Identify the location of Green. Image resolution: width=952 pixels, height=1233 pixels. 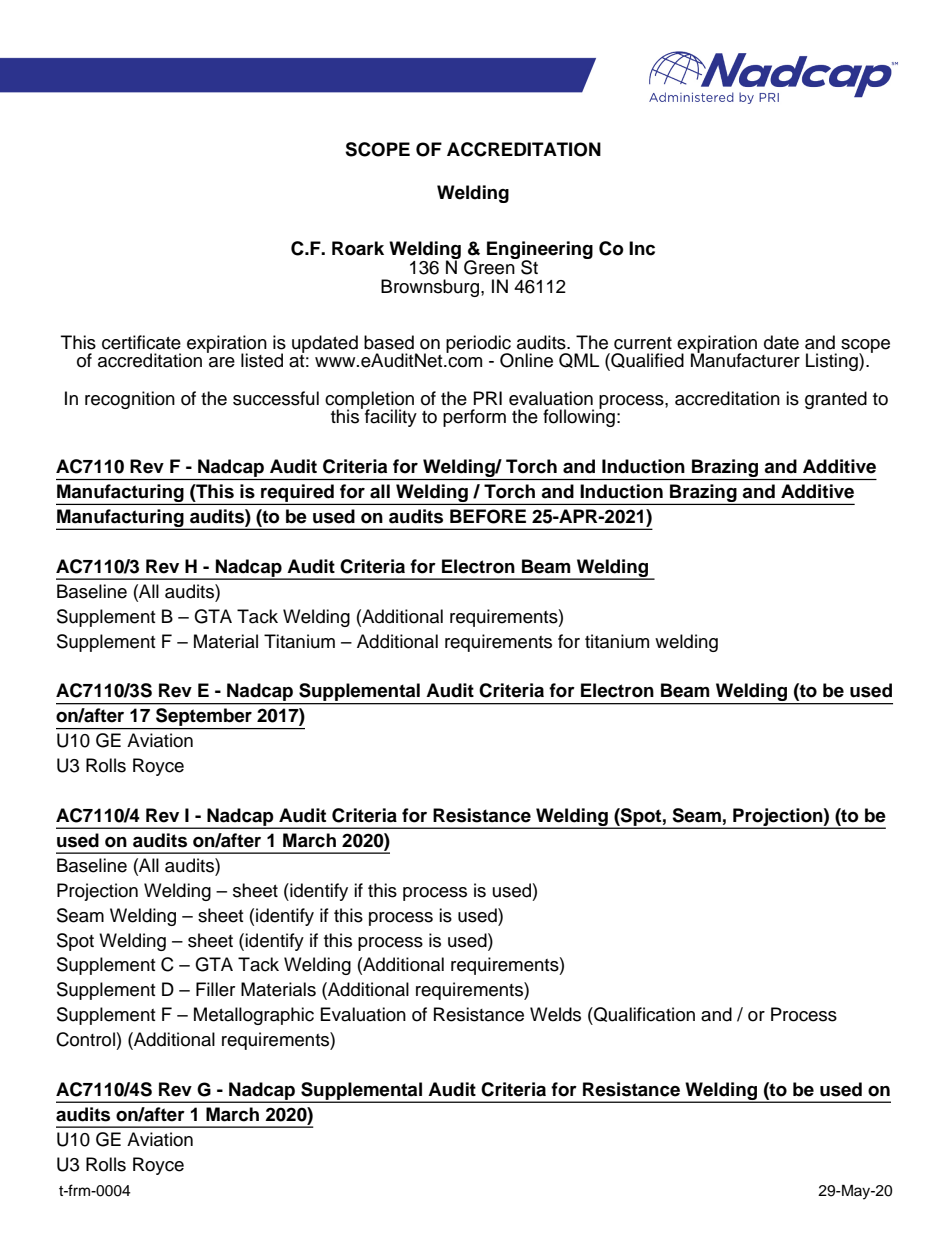
(490, 266).
